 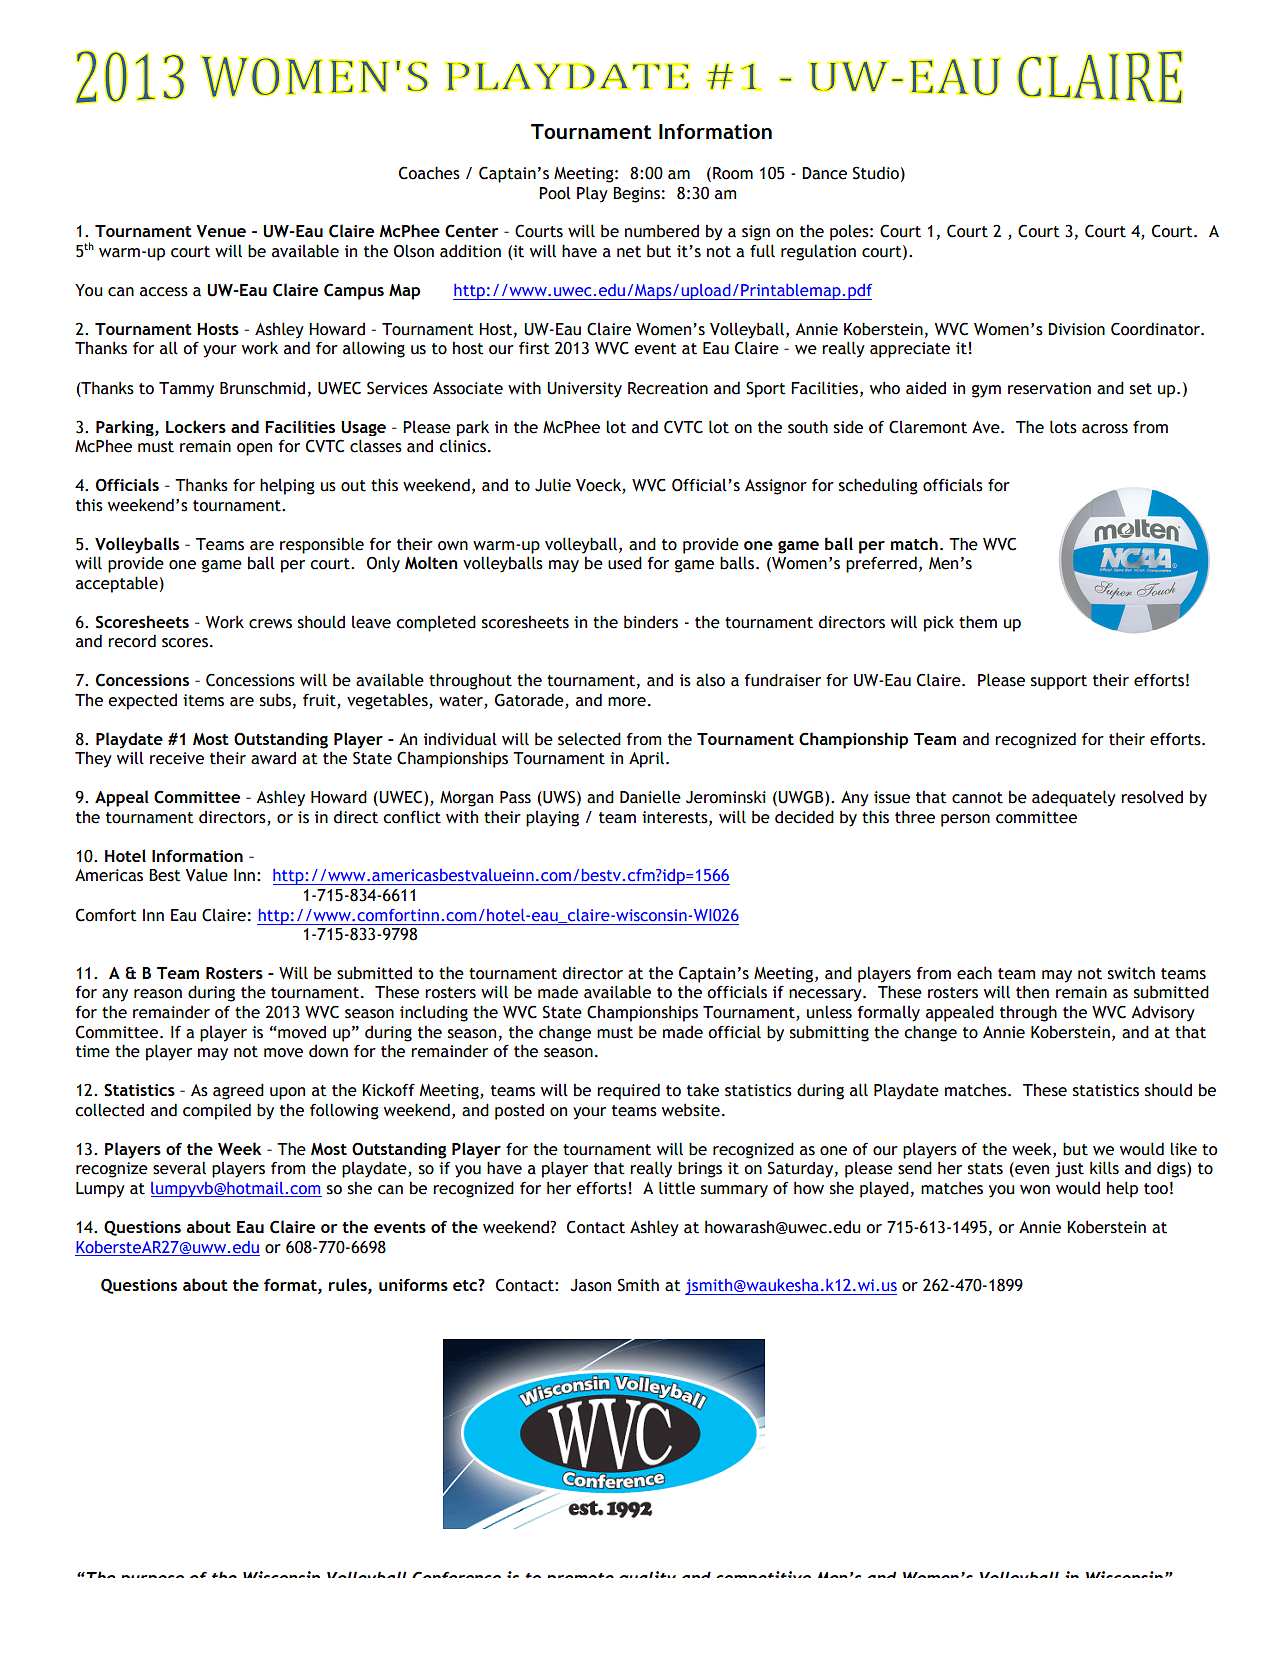 I want to click on several, so click(x=179, y=1168).
